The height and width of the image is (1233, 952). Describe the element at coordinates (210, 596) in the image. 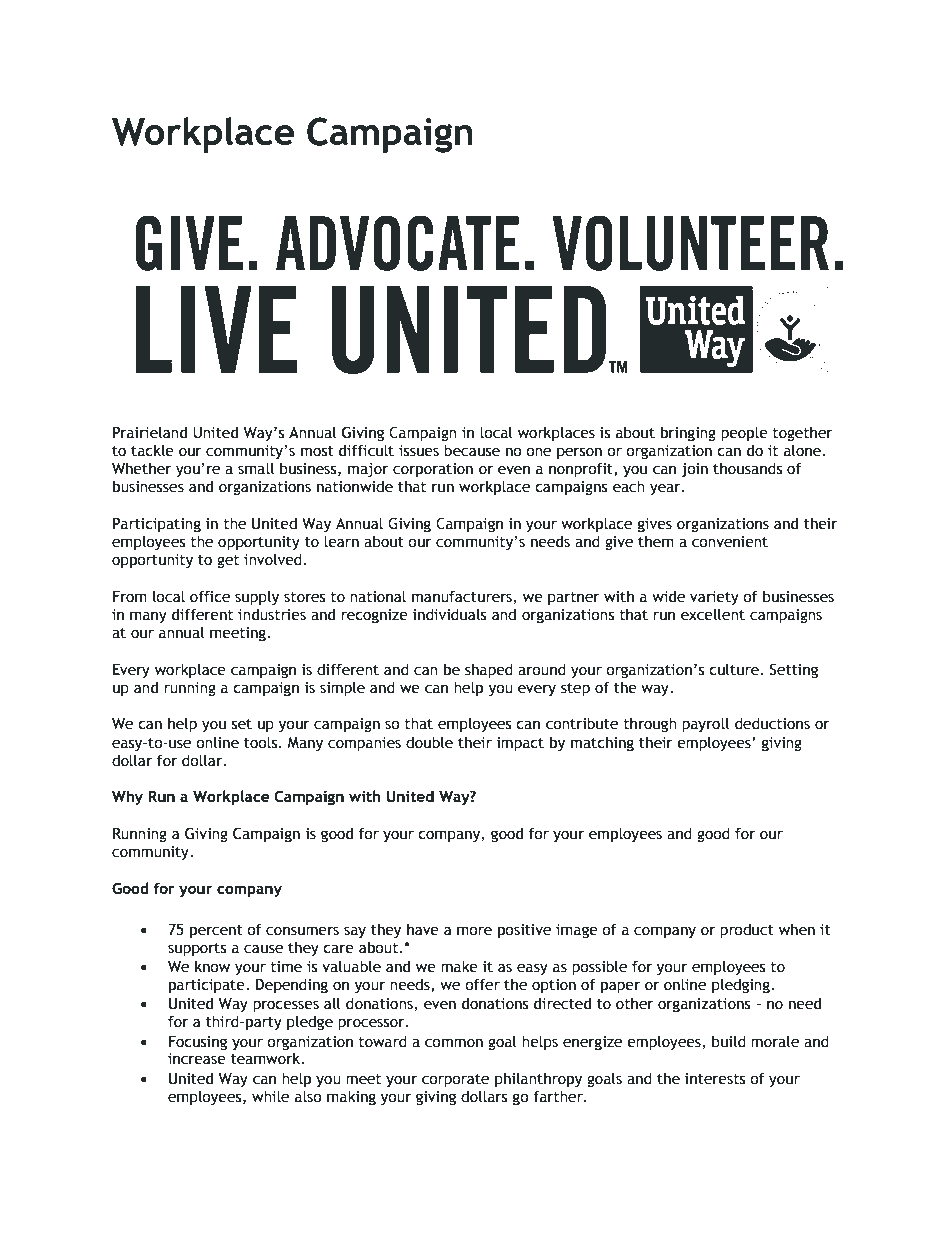

I see `office` at that location.
